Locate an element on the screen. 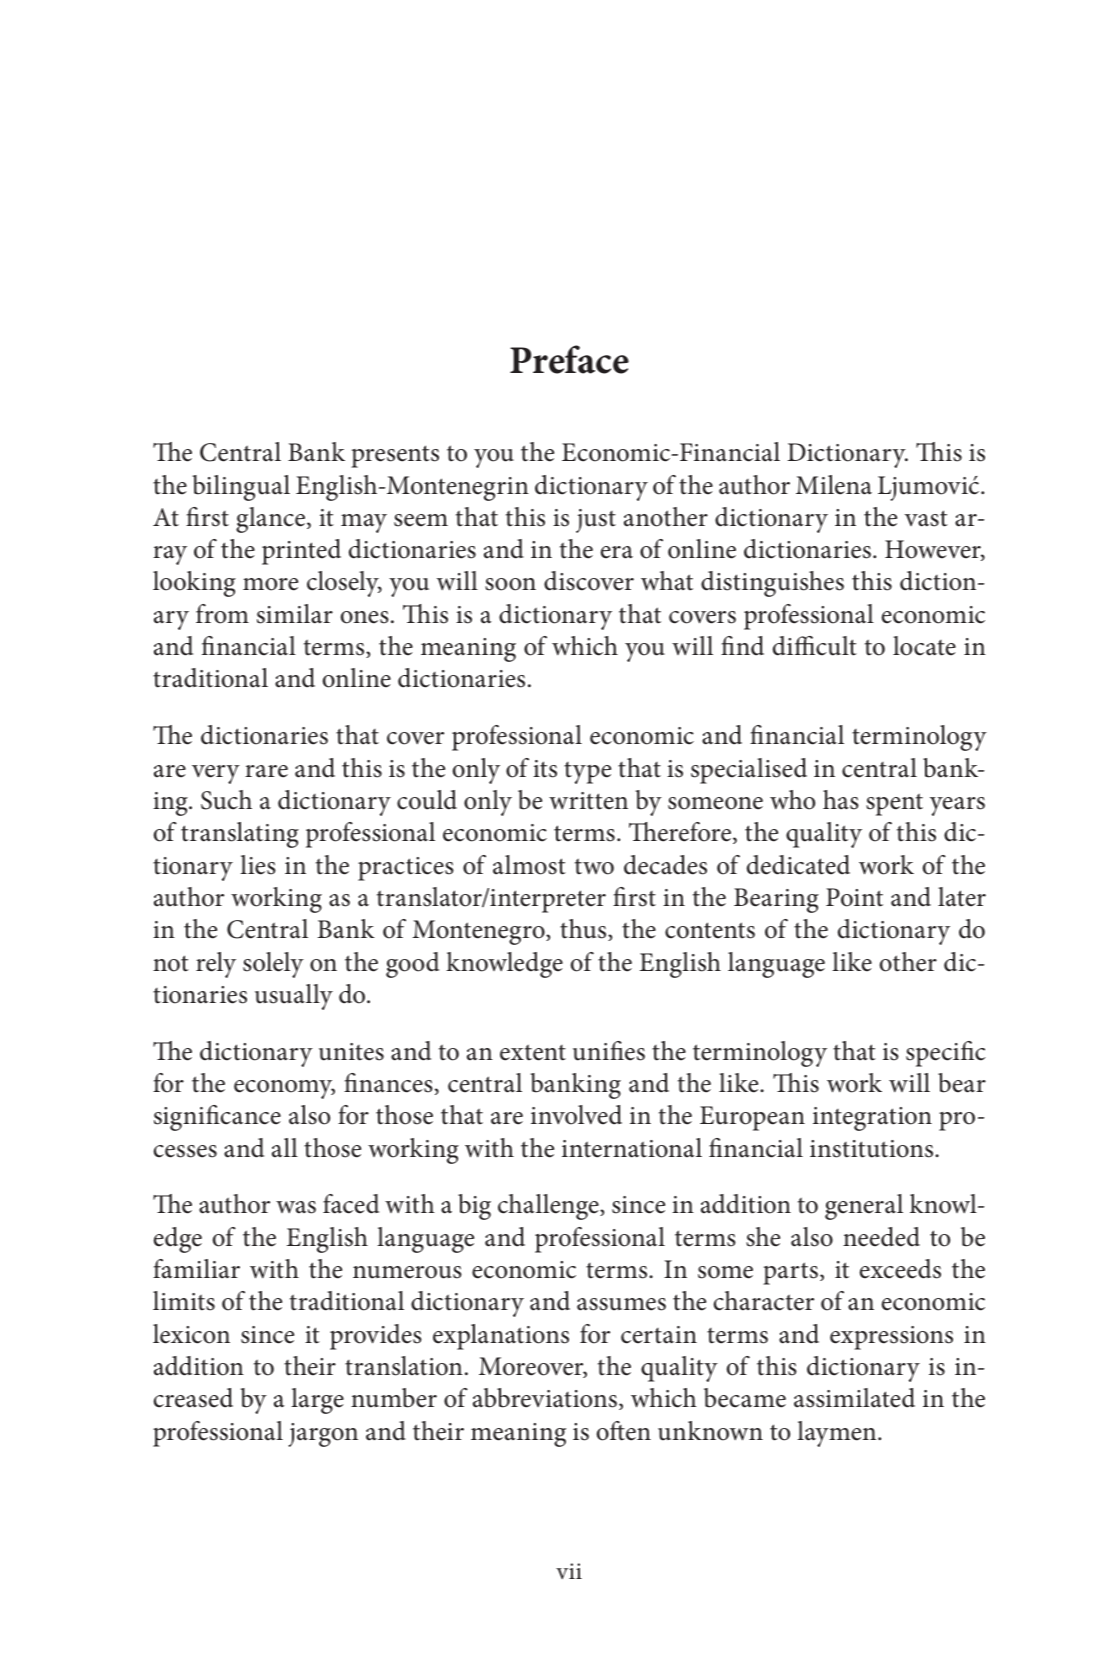 This screenshot has width=1111, height=1666. bilingual is located at coordinates (241, 488).
